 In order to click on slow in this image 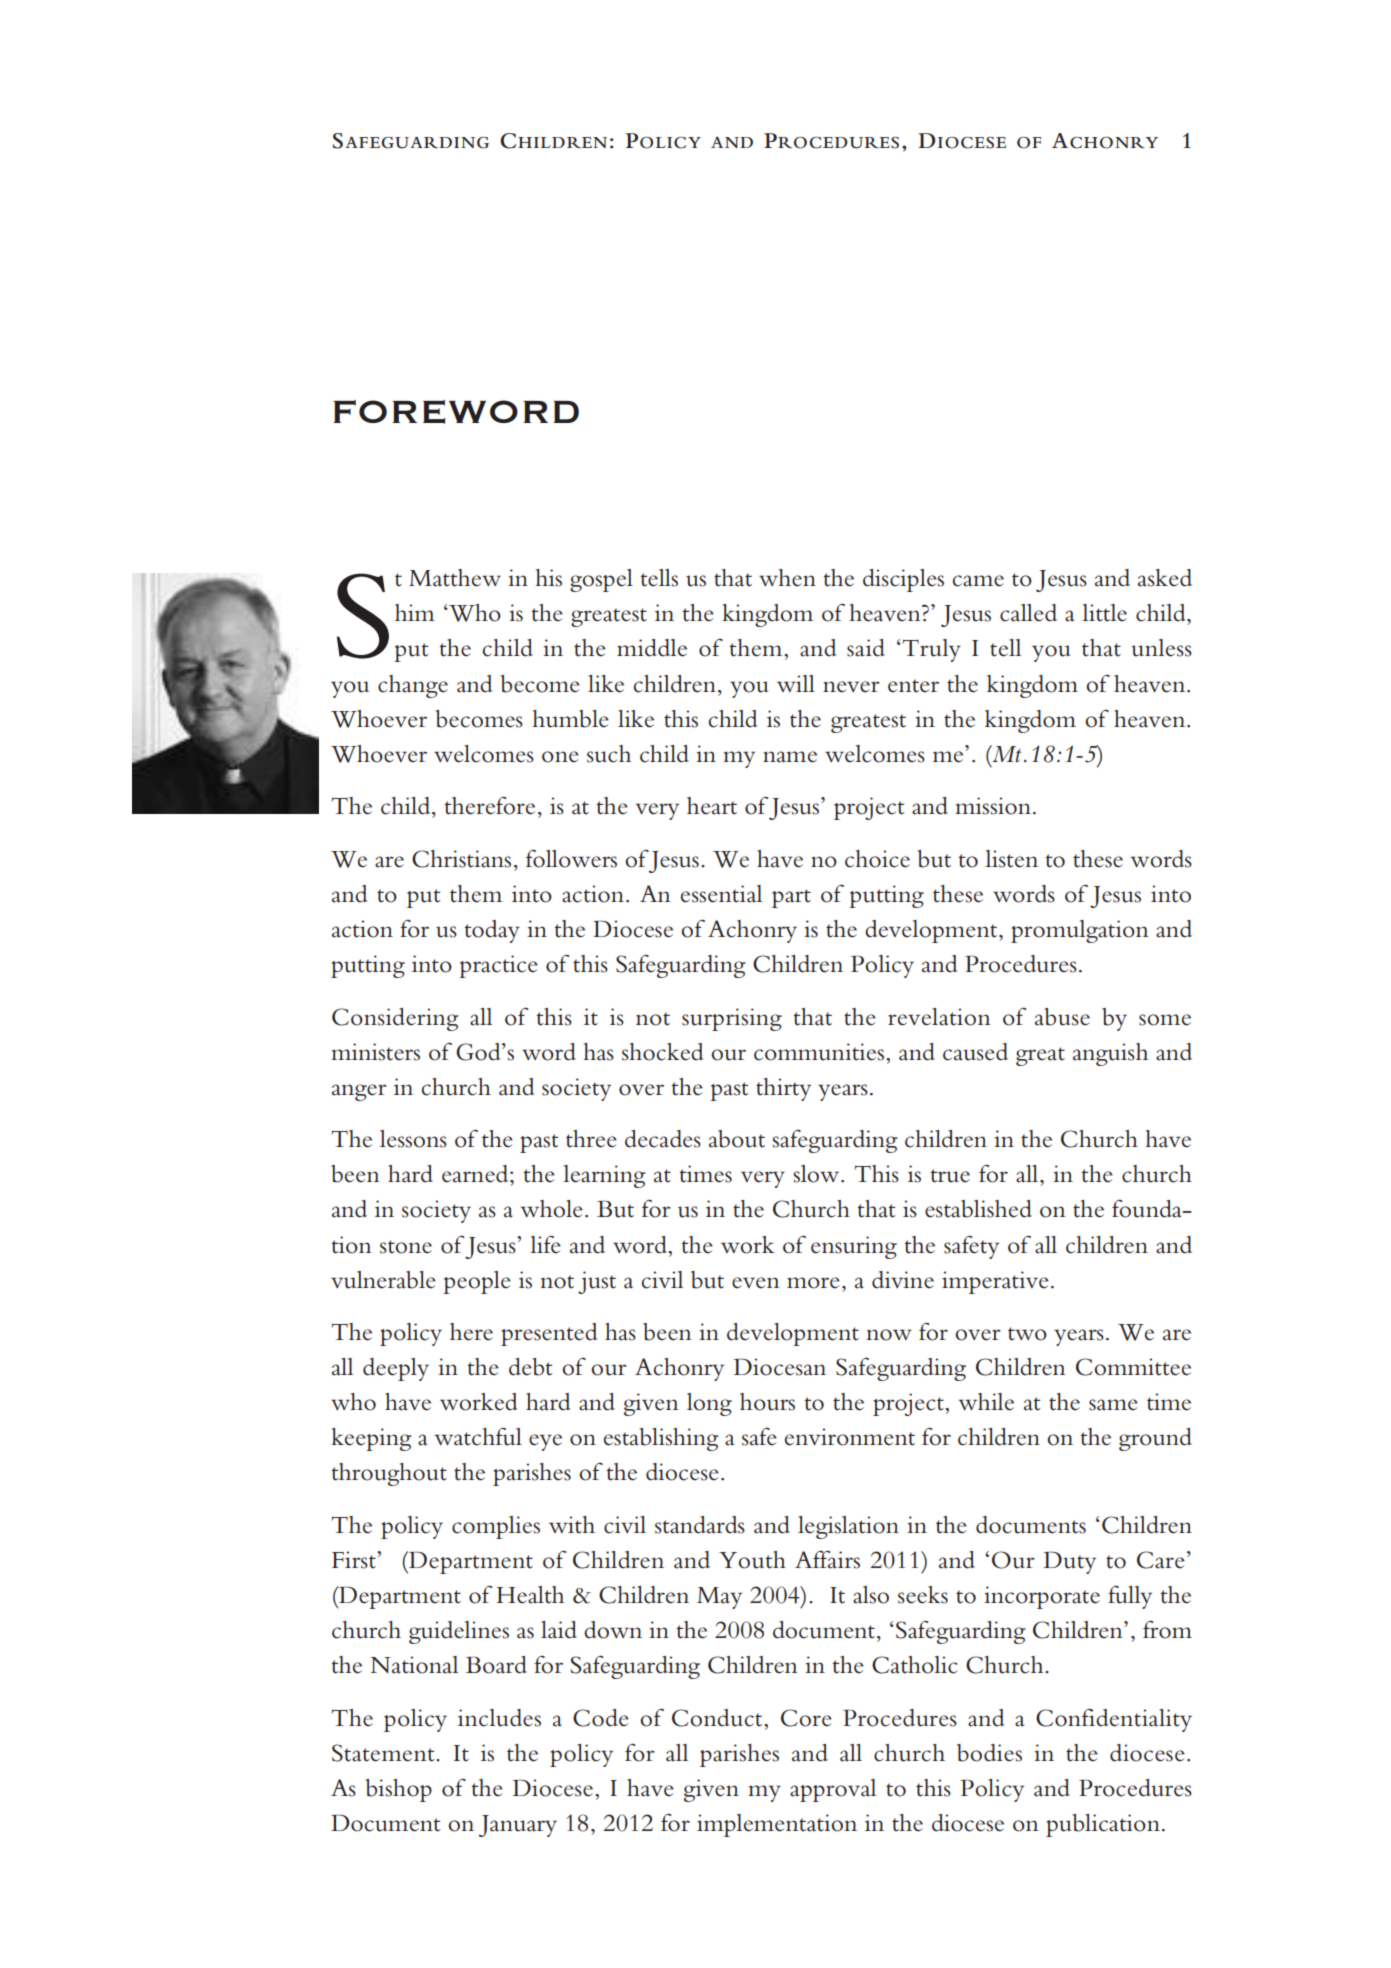, I will do `click(817, 1174)`.
